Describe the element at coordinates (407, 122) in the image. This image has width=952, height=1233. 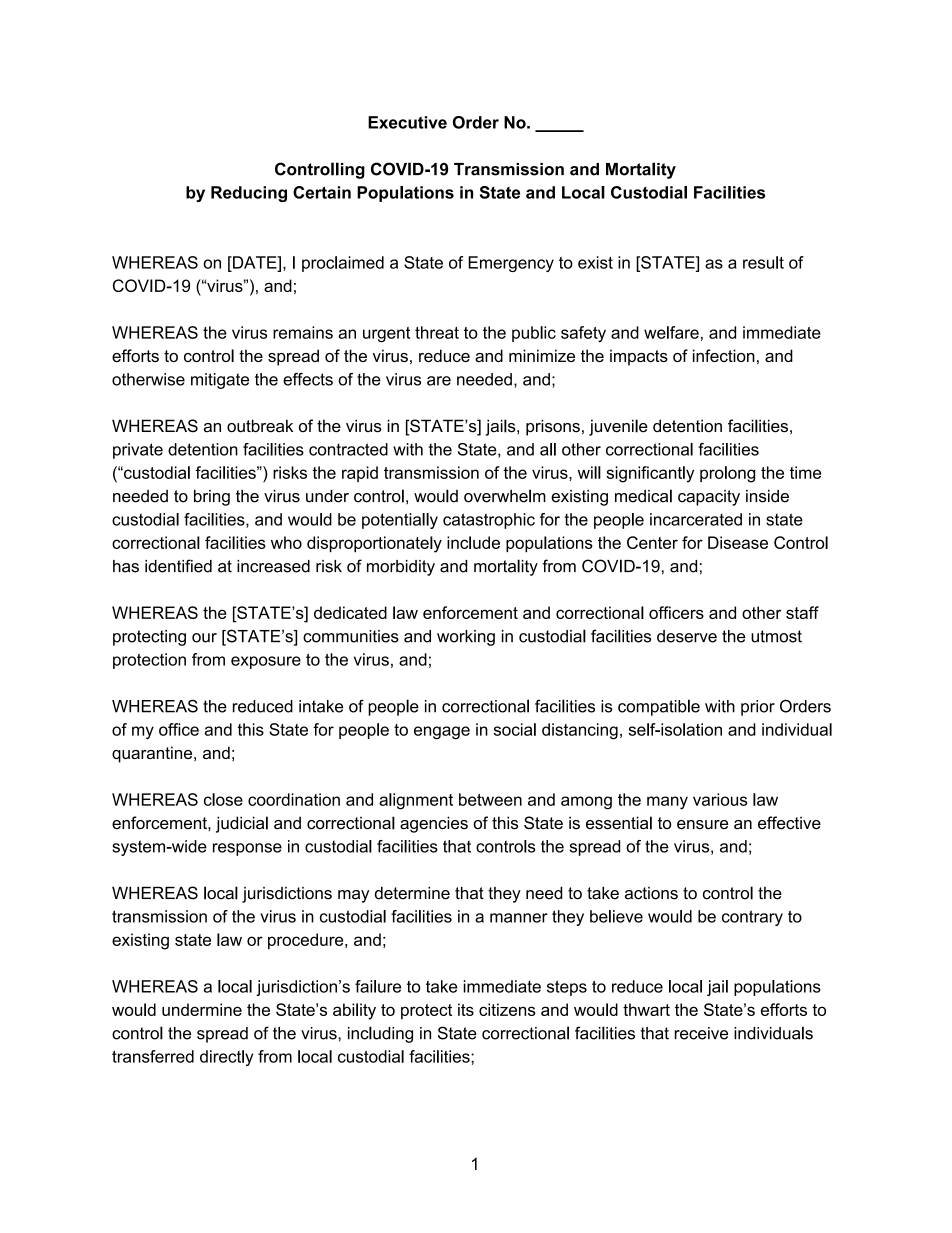
I see `Executive` at that location.
